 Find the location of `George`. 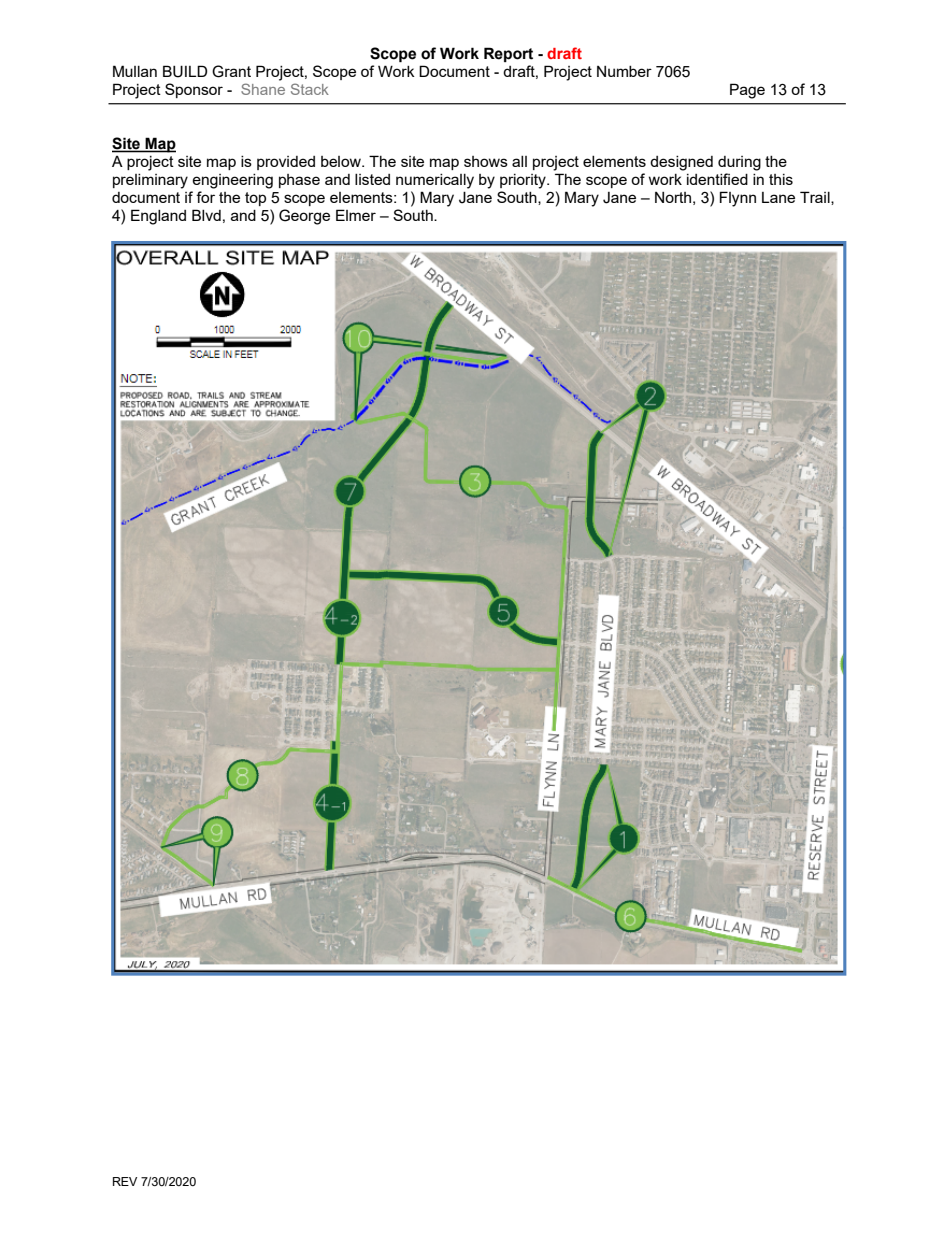

George is located at coordinates (304, 217).
